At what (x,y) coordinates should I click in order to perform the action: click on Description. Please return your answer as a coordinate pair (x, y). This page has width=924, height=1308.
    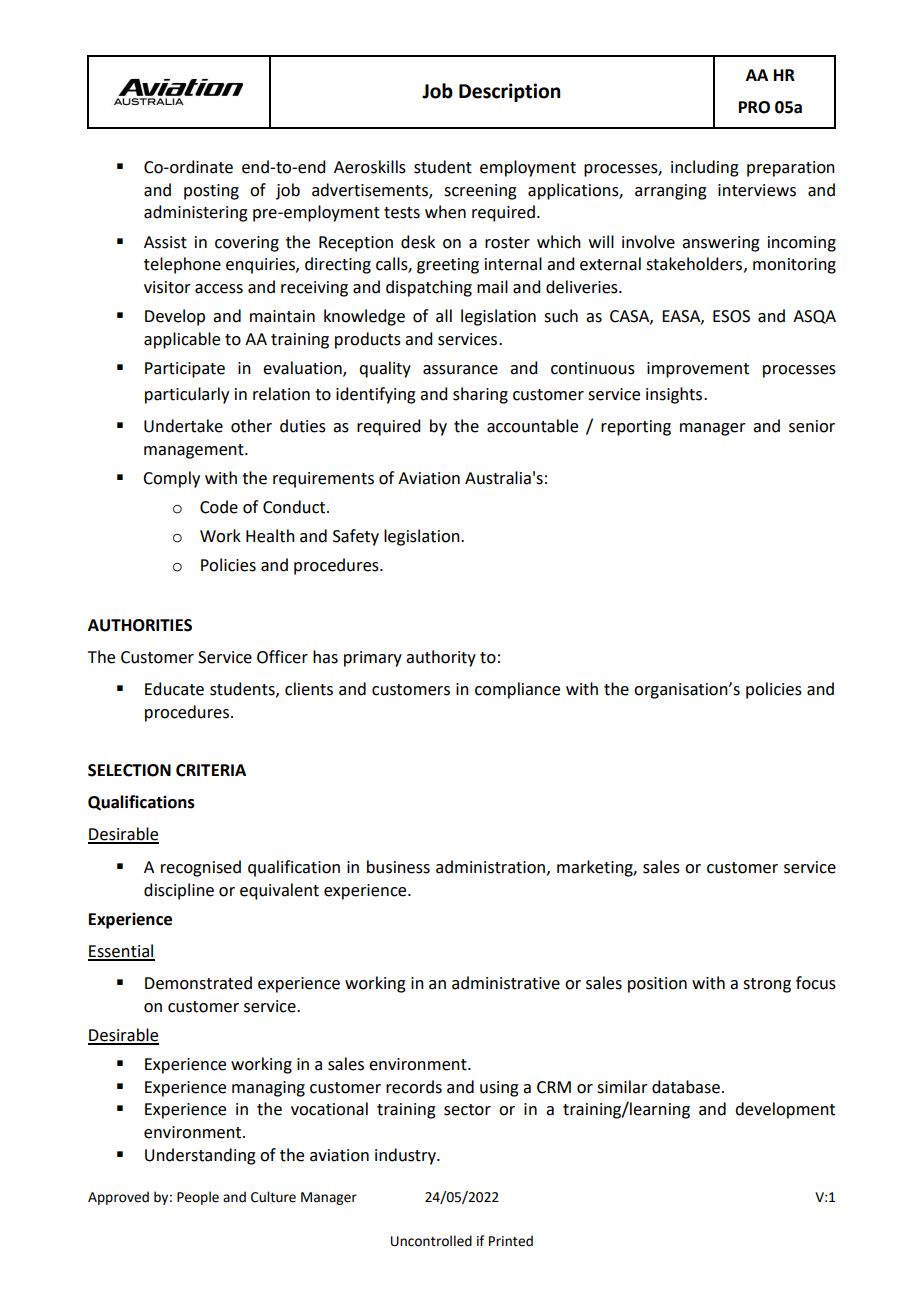
    Looking at the image, I should click on (509, 92).
